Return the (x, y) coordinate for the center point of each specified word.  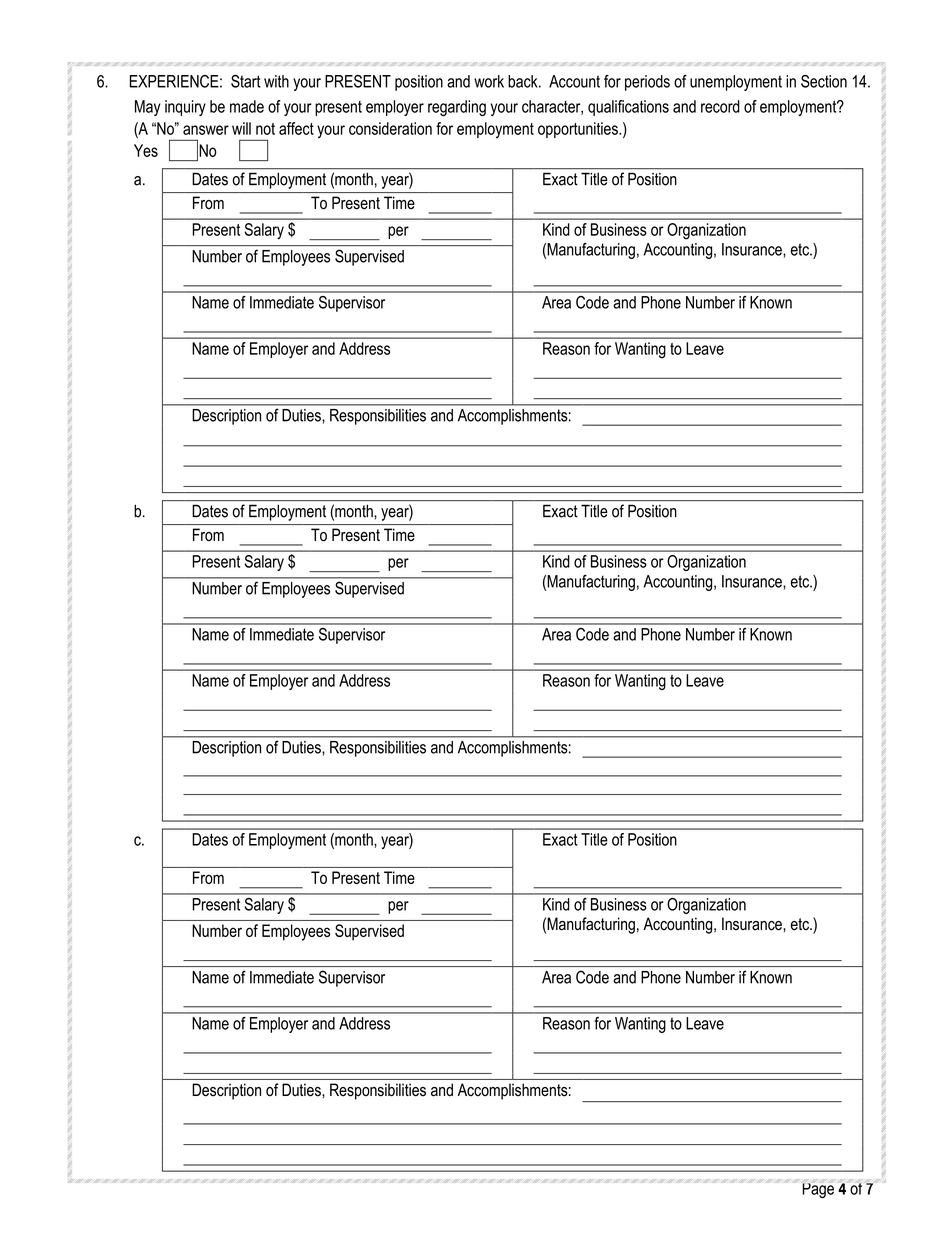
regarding (457, 108)
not (265, 129)
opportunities (579, 130)
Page (818, 1189)
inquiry (185, 108)
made (247, 106)
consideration (390, 128)
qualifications (628, 108)
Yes (146, 150)
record (720, 106)
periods (647, 83)
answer (206, 130)
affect (296, 128)
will (241, 128)
